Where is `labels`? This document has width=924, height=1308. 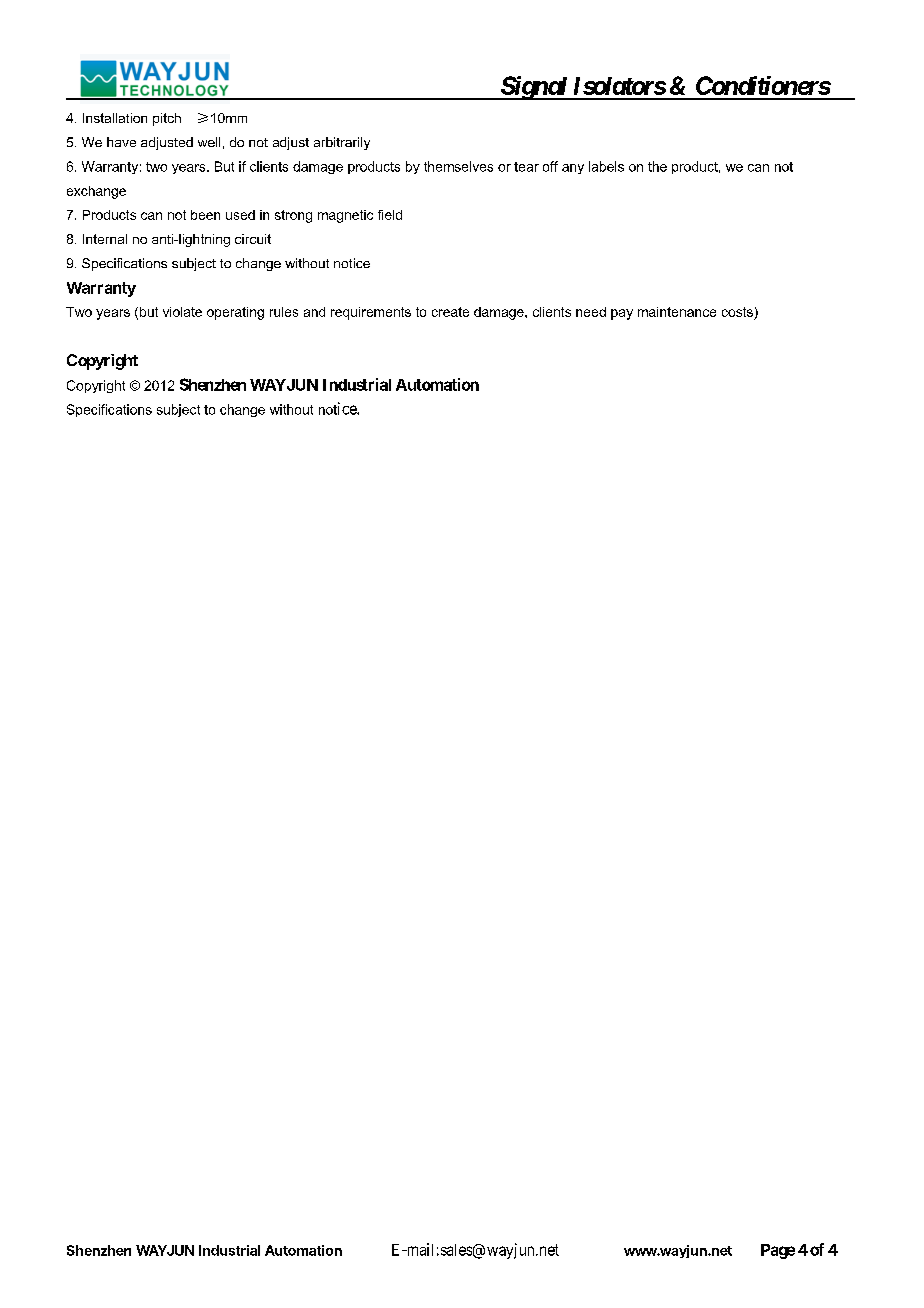 labels is located at coordinates (606, 166).
